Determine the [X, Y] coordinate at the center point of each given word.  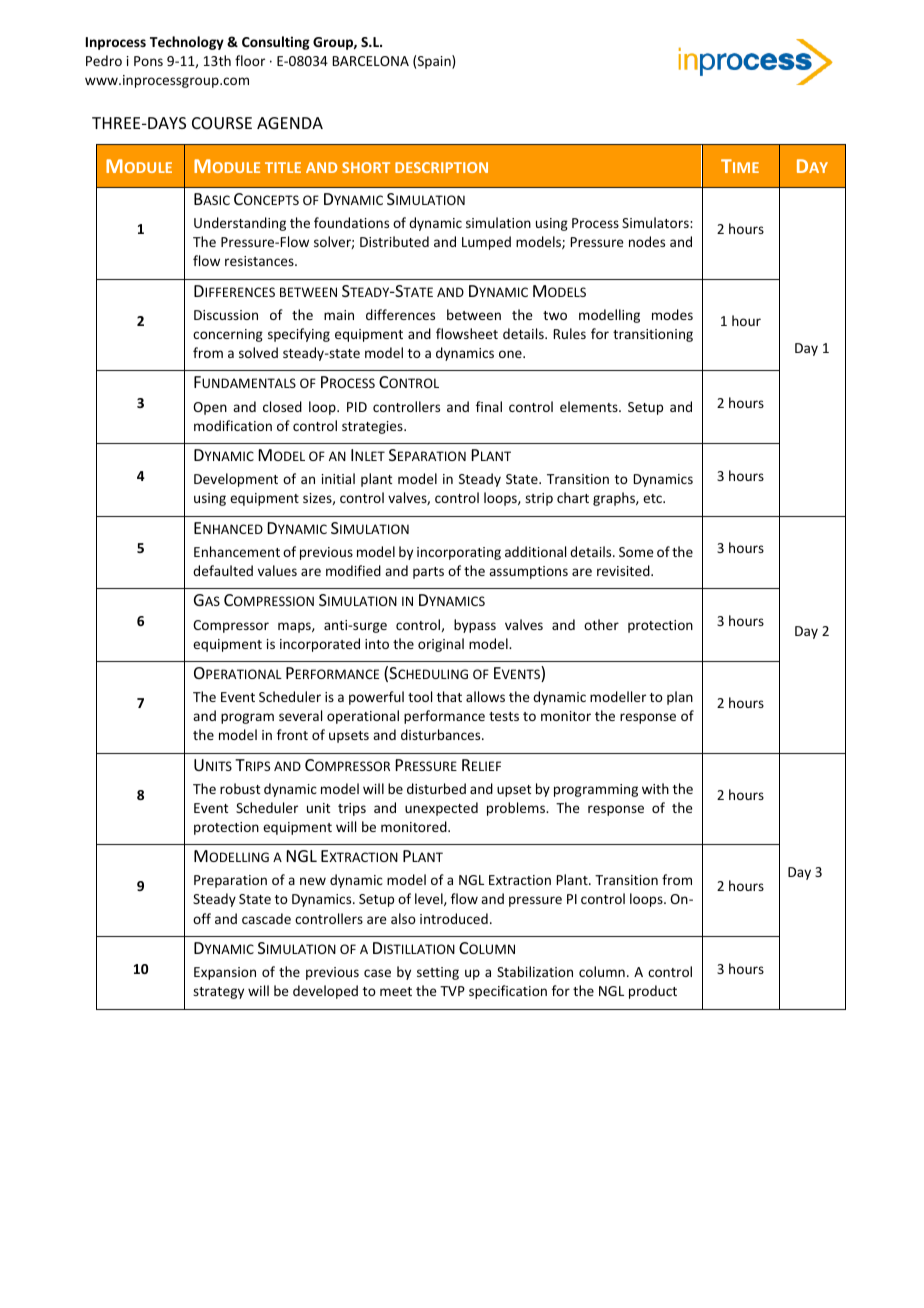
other [601, 624]
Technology [187, 43]
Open [210, 408]
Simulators [656, 222]
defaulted [223, 570]
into [377, 644]
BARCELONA [371, 61]
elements [590, 406]
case [377, 973]
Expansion [225, 973]
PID [357, 407]
